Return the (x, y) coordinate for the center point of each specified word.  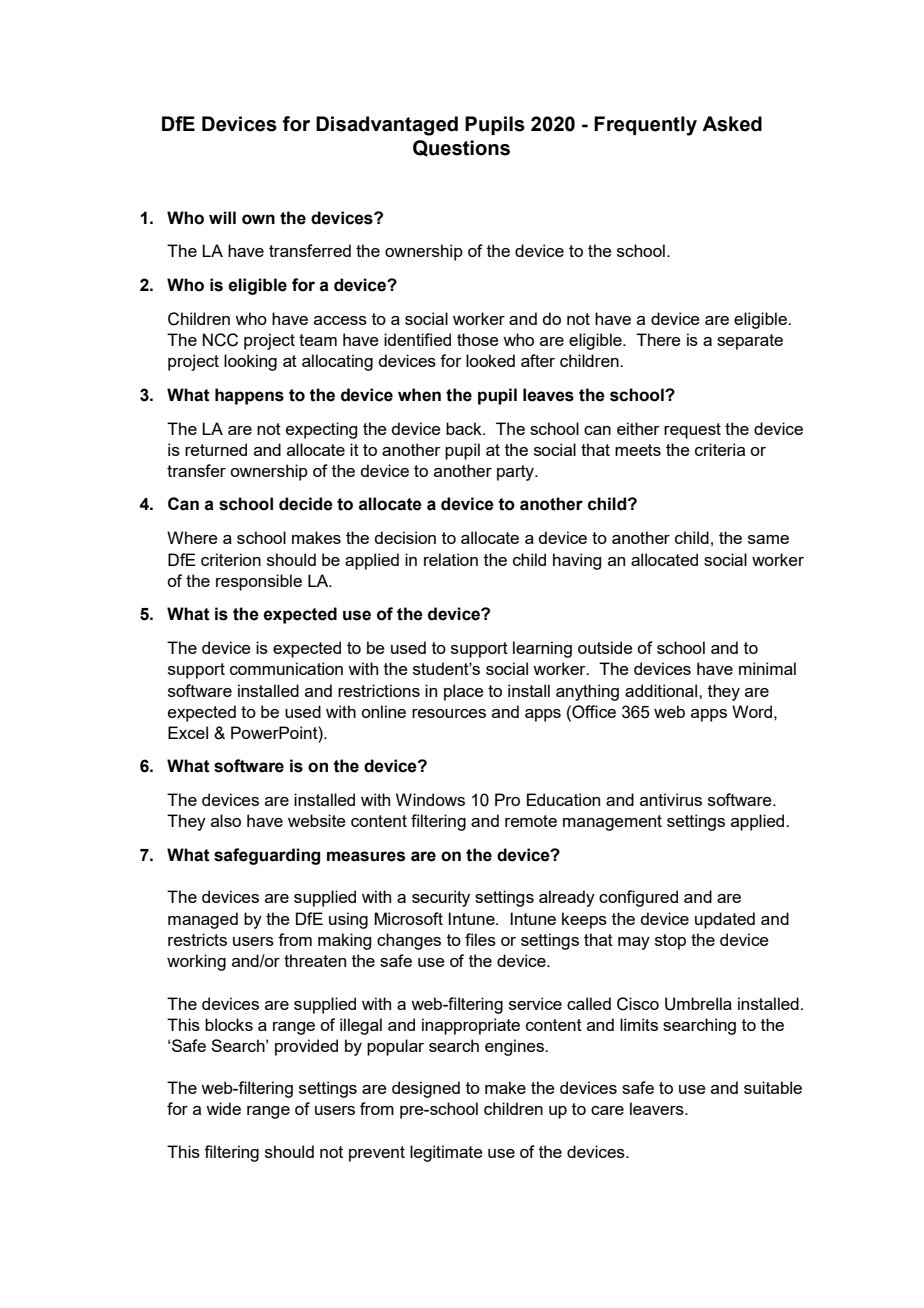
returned (216, 449)
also (226, 820)
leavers (658, 1108)
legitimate (446, 1153)
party (517, 473)
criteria (720, 449)
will (222, 217)
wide (223, 1108)
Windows (430, 799)
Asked (732, 124)
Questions (461, 148)
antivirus (671, 799)
